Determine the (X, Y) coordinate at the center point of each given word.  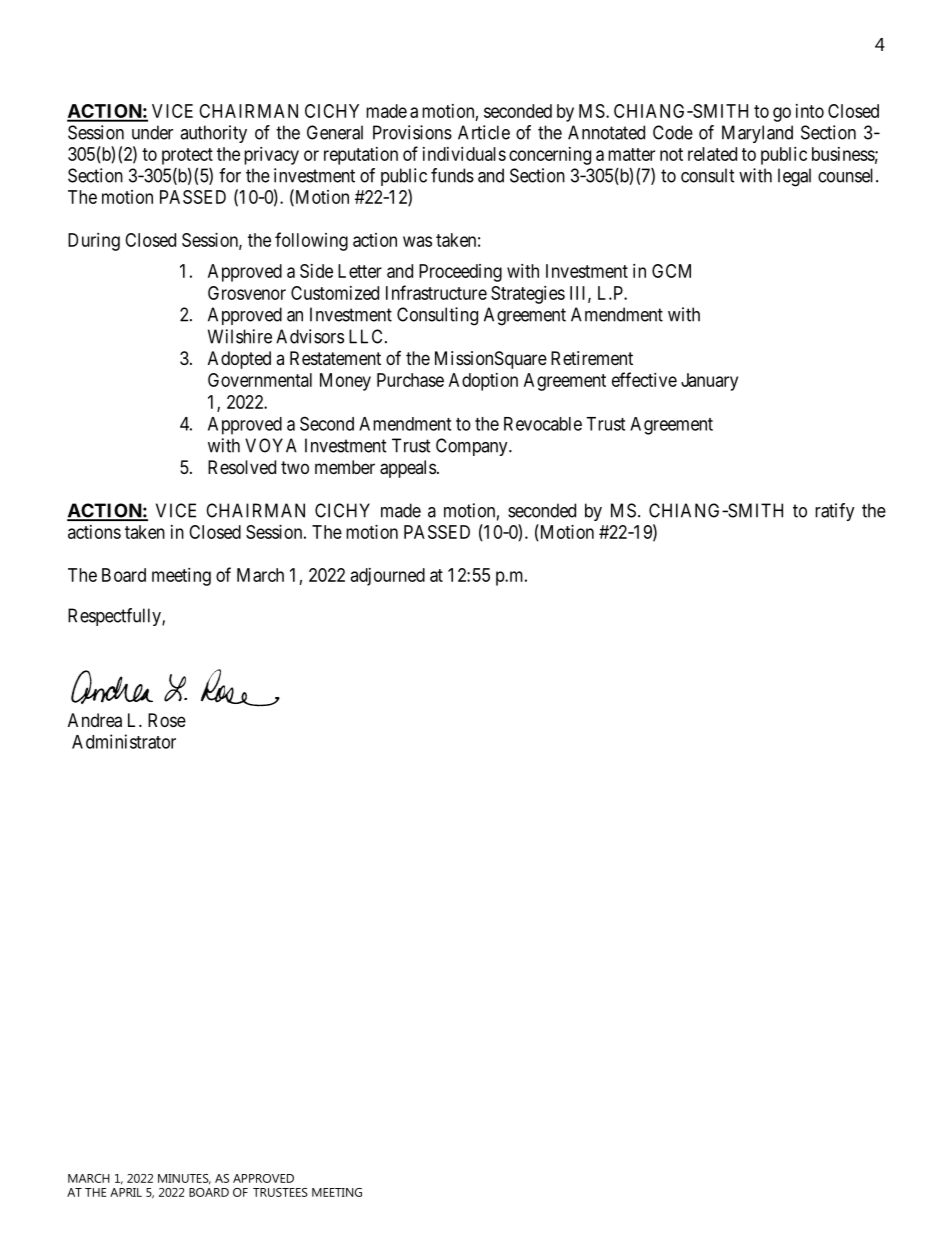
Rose (167, 720)
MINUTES (184, 1179)
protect (187, 156)
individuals (464, 154)
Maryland (757, 134)
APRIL (126, 1192)
